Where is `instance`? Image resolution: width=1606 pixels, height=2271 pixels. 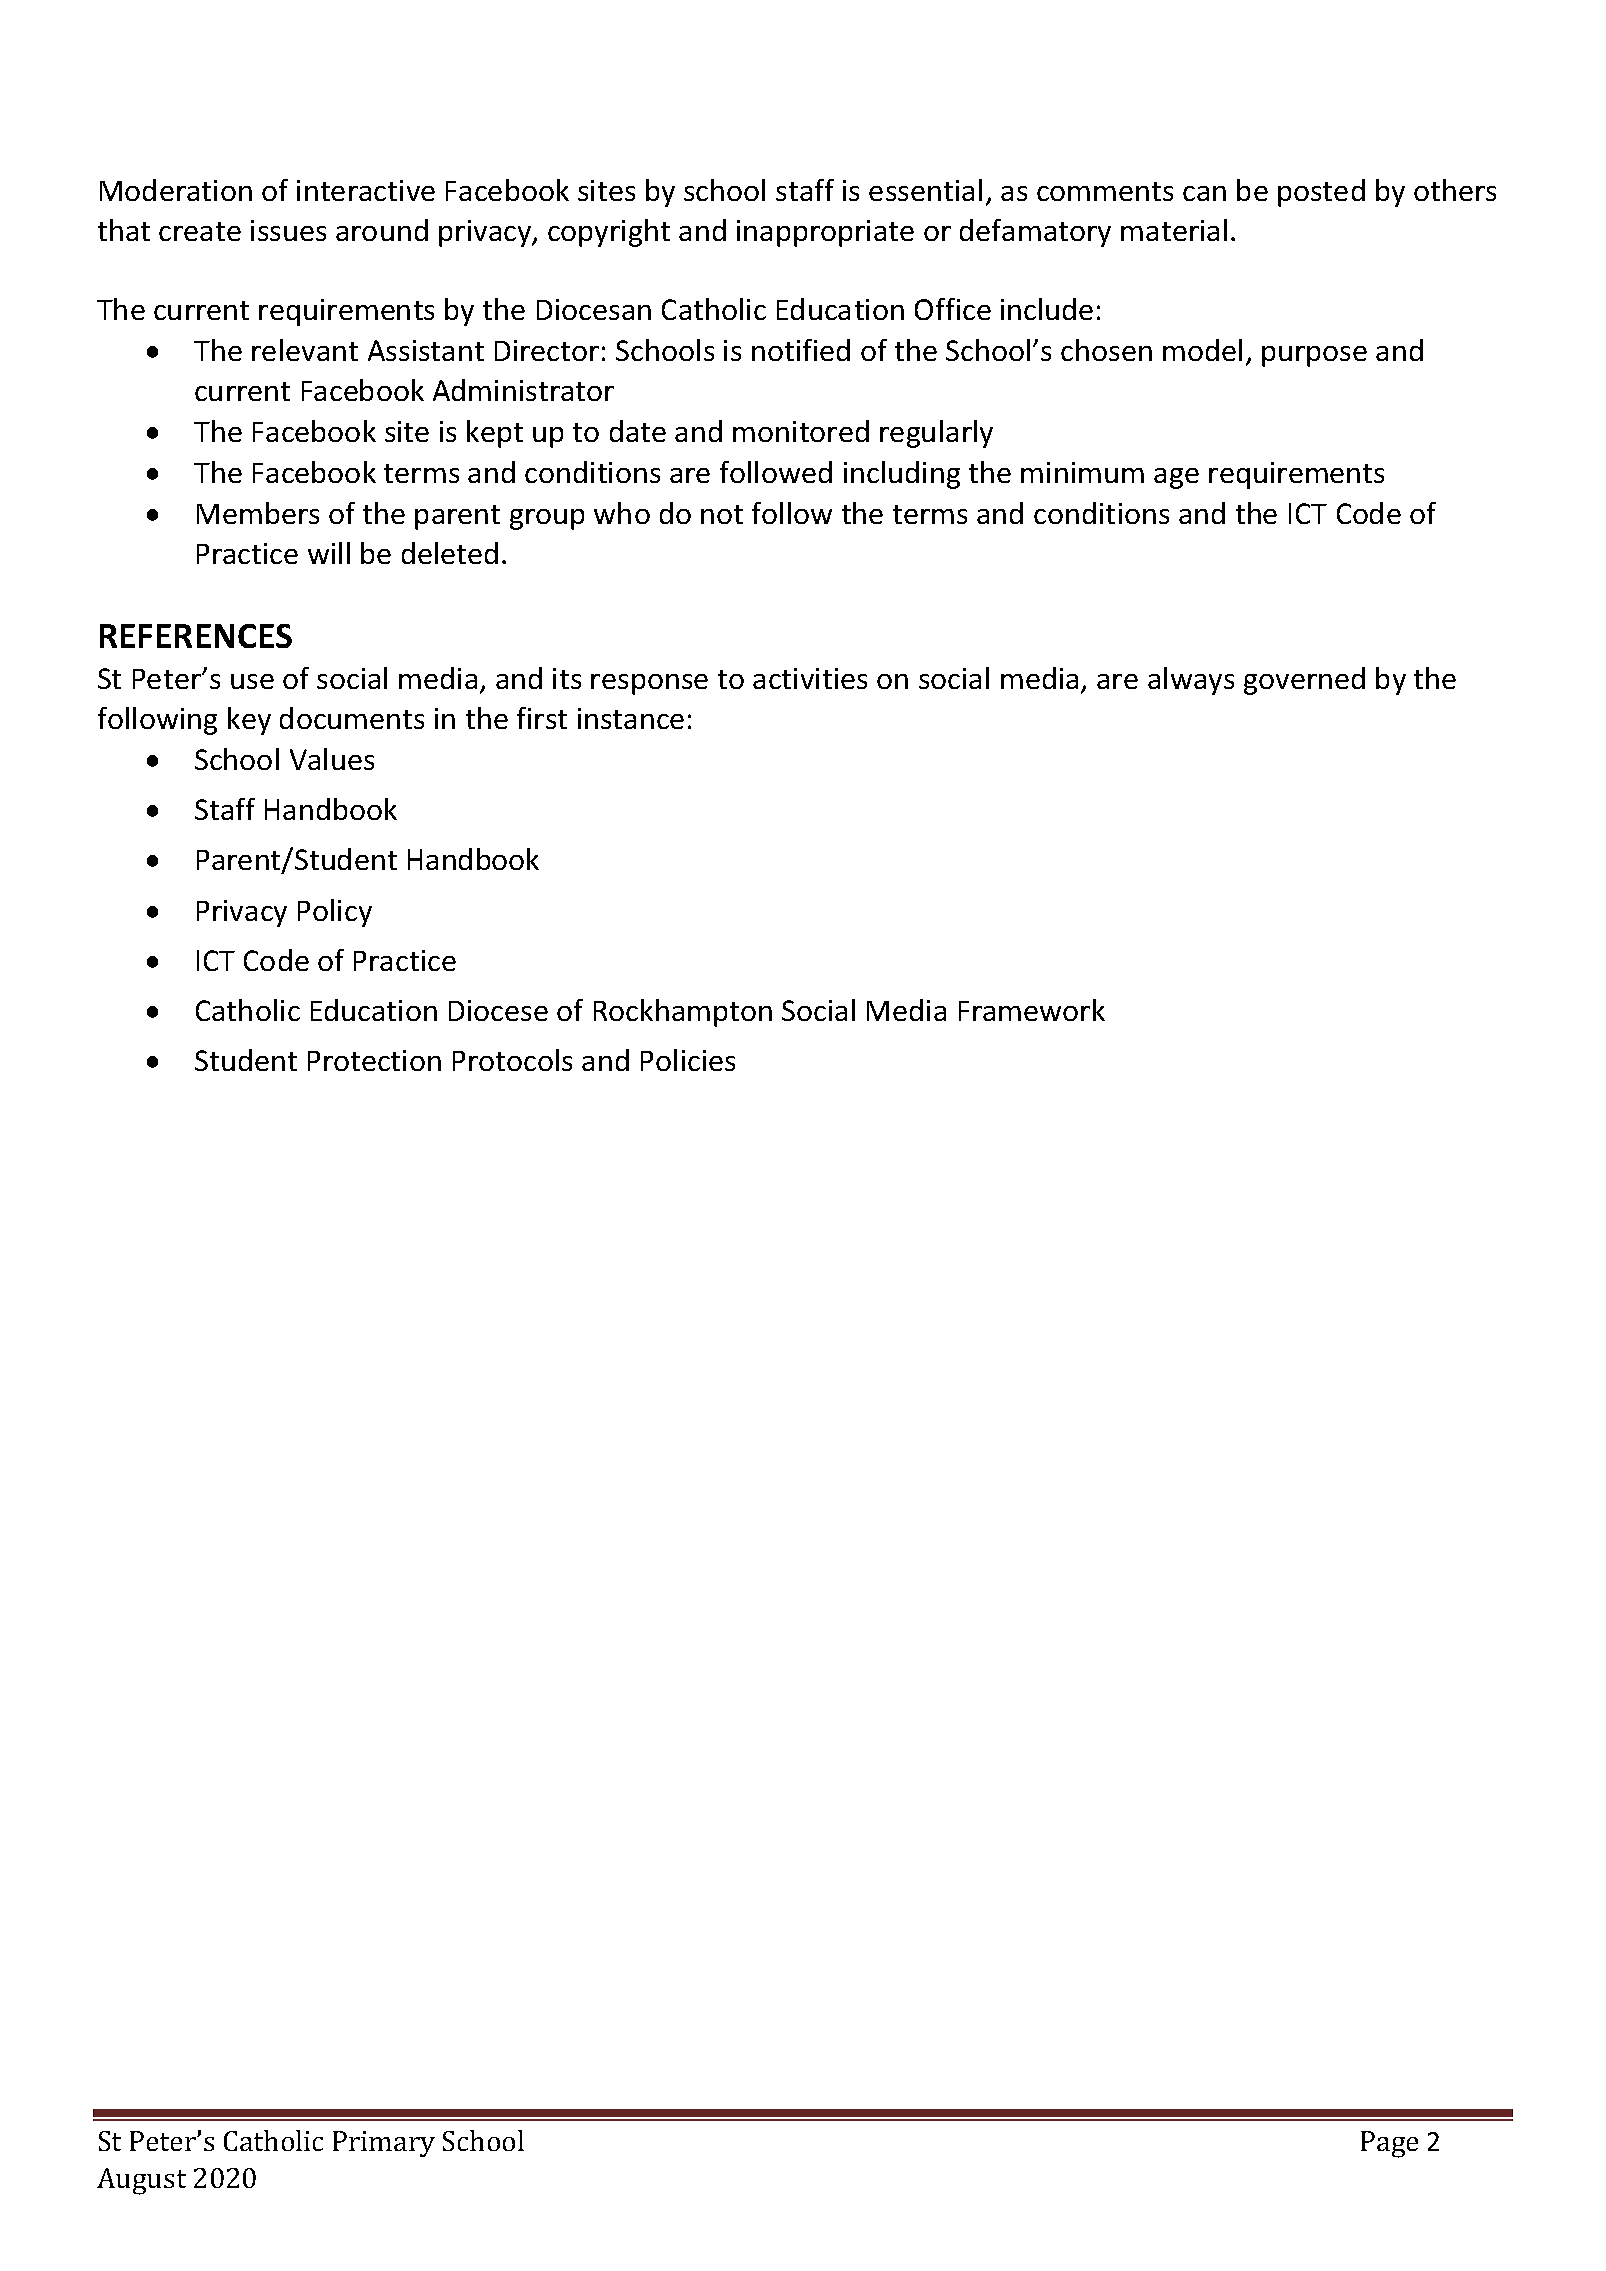 instance is located at coordinates (631, 718).
